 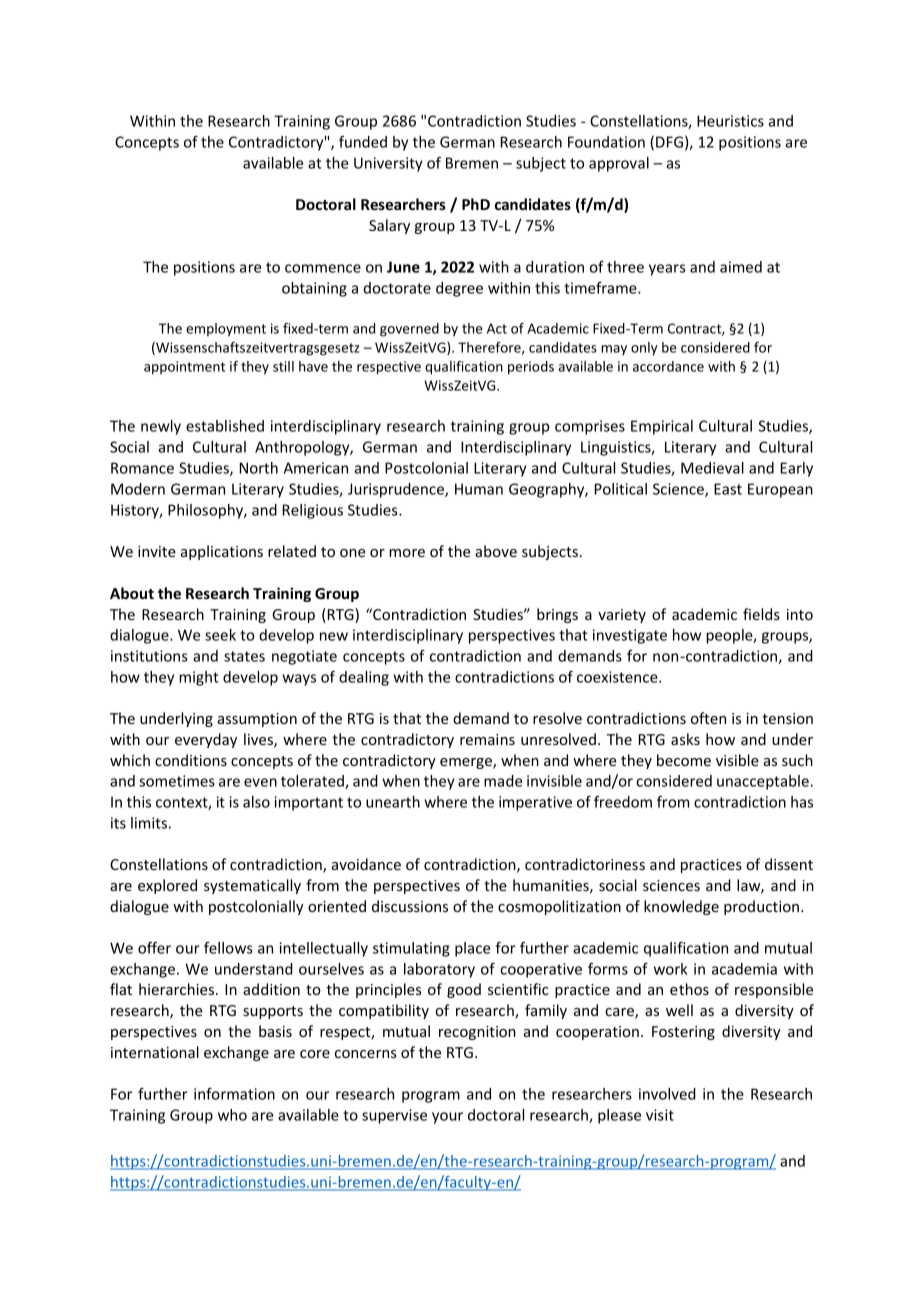 I want to click on involved, so click(x=667, y=1094).
